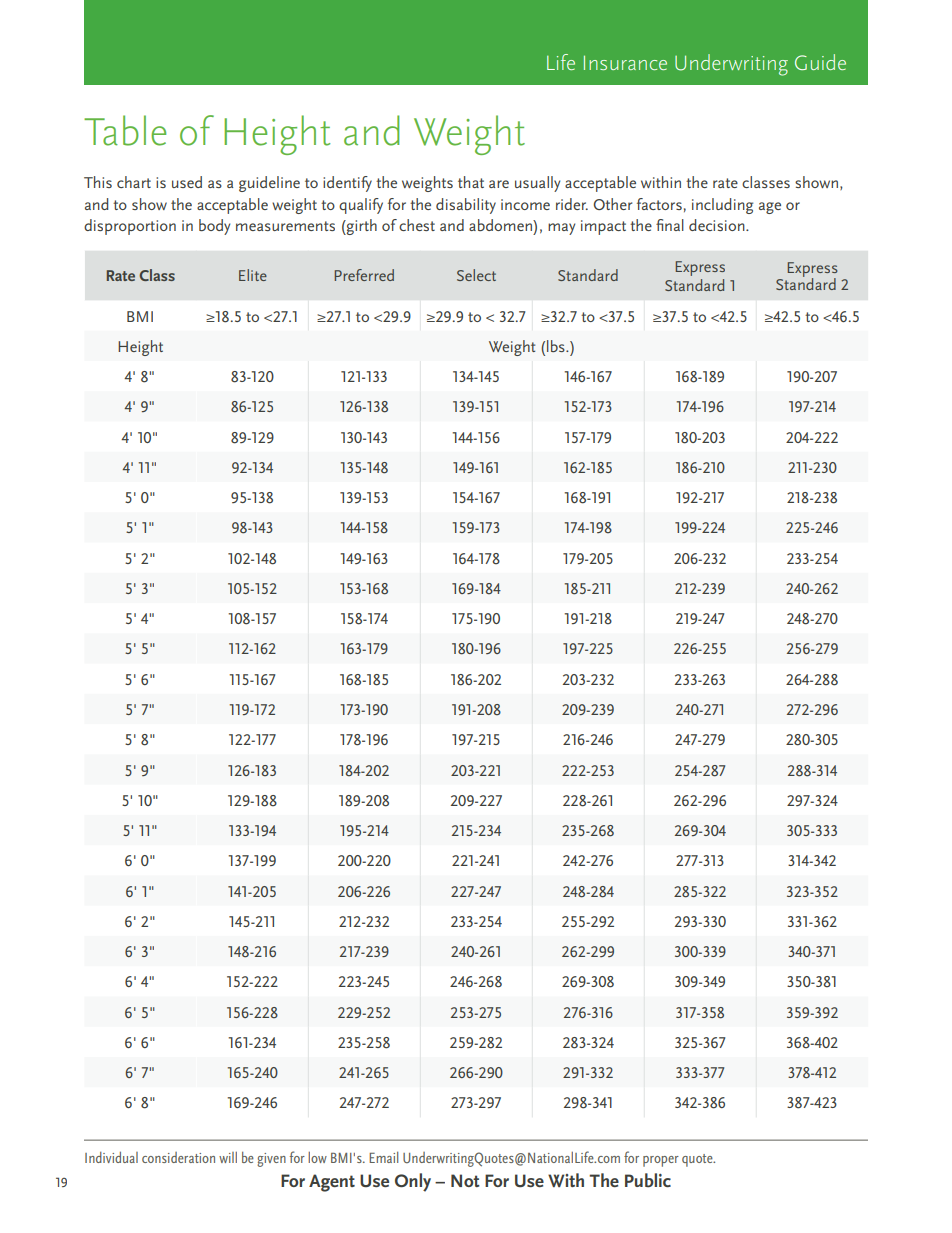 Image resolution: width=952 pixels, height=1233 pixels. Describe the element at coordinates (625, 62) in the image. I see `Insurance` at that location.
